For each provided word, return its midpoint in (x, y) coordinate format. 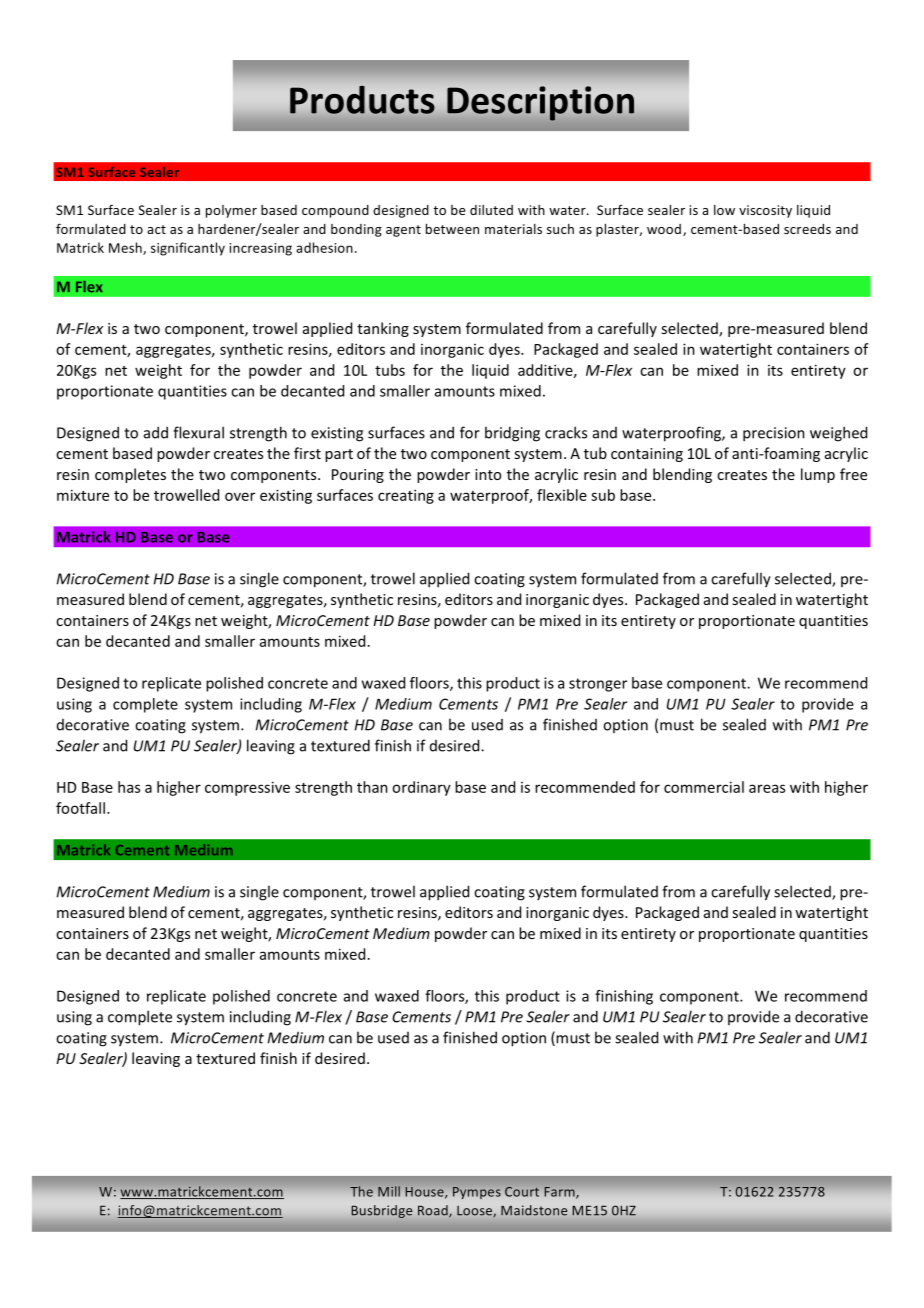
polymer (231, 211)
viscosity (765, 211)
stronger (598, 685)
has (129, 787)
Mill (389, 1191)
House (425, 1193)
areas (767, 788)
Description (540, 103)
